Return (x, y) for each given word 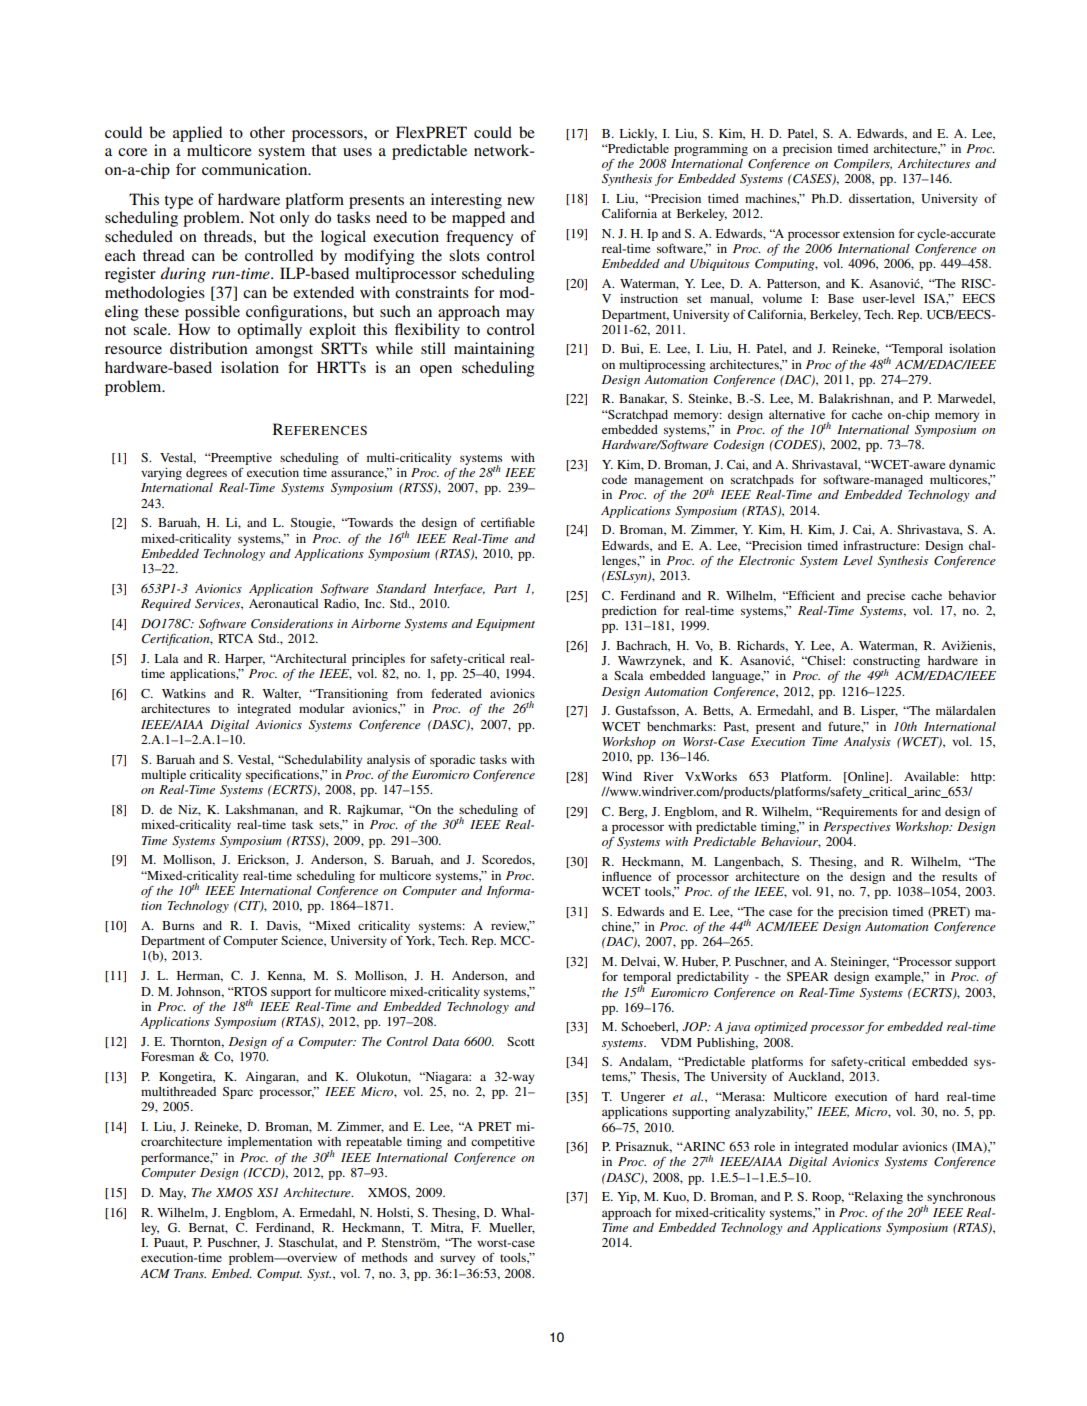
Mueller (512, 1228)
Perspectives (857, 828)
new (521, 201)
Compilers (863, 165)
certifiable (508, 522)
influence (626, 876)
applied (197, 134)
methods (384, 1257)
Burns (178, 925)
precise (886, 597)
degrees (206, 474)
